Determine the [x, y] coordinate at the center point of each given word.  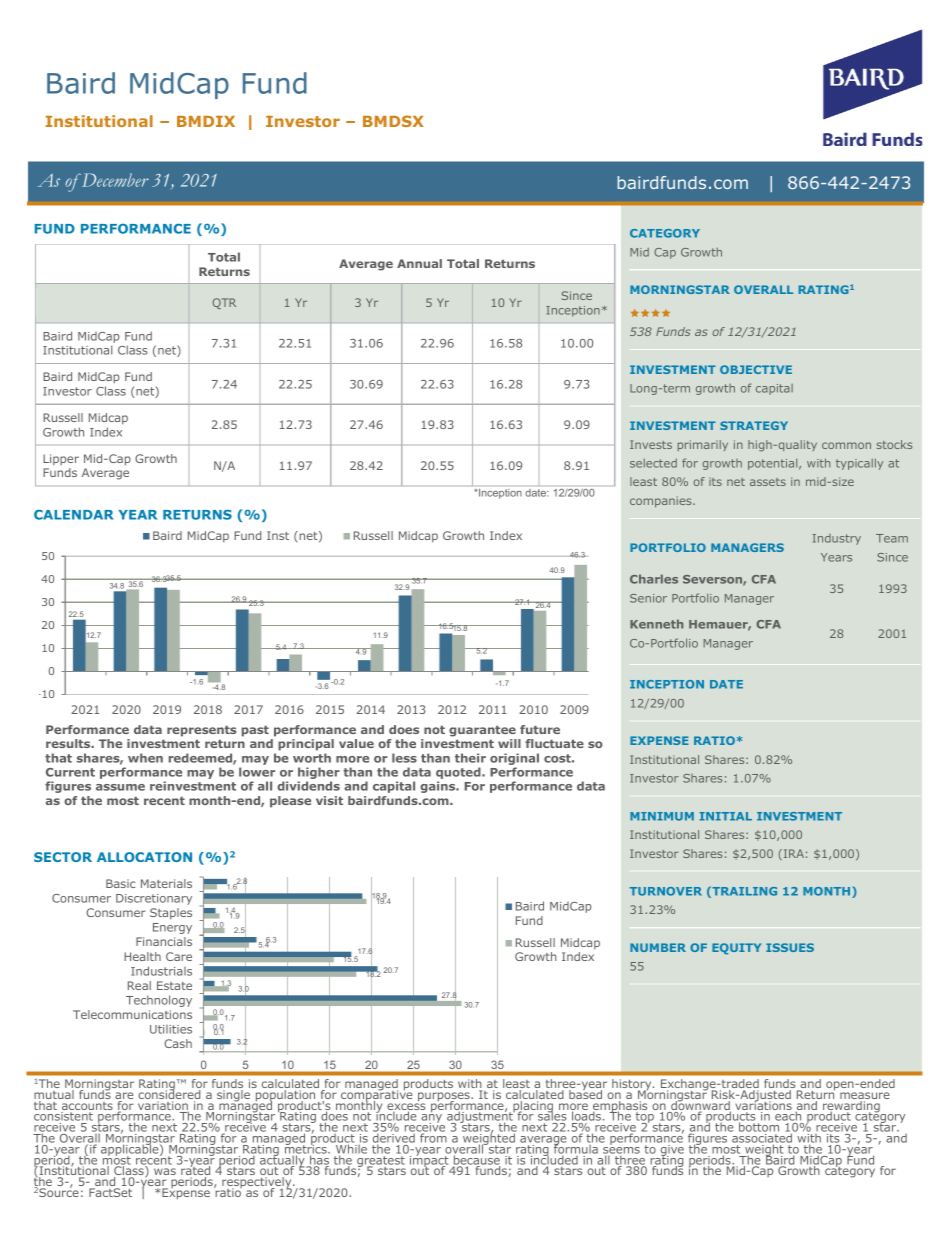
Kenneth [656, 624]
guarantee [482, 731]
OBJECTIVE [756, 369]
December [115, 180]
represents [201, 731]
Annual [419, 263]
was [165, 1171]
